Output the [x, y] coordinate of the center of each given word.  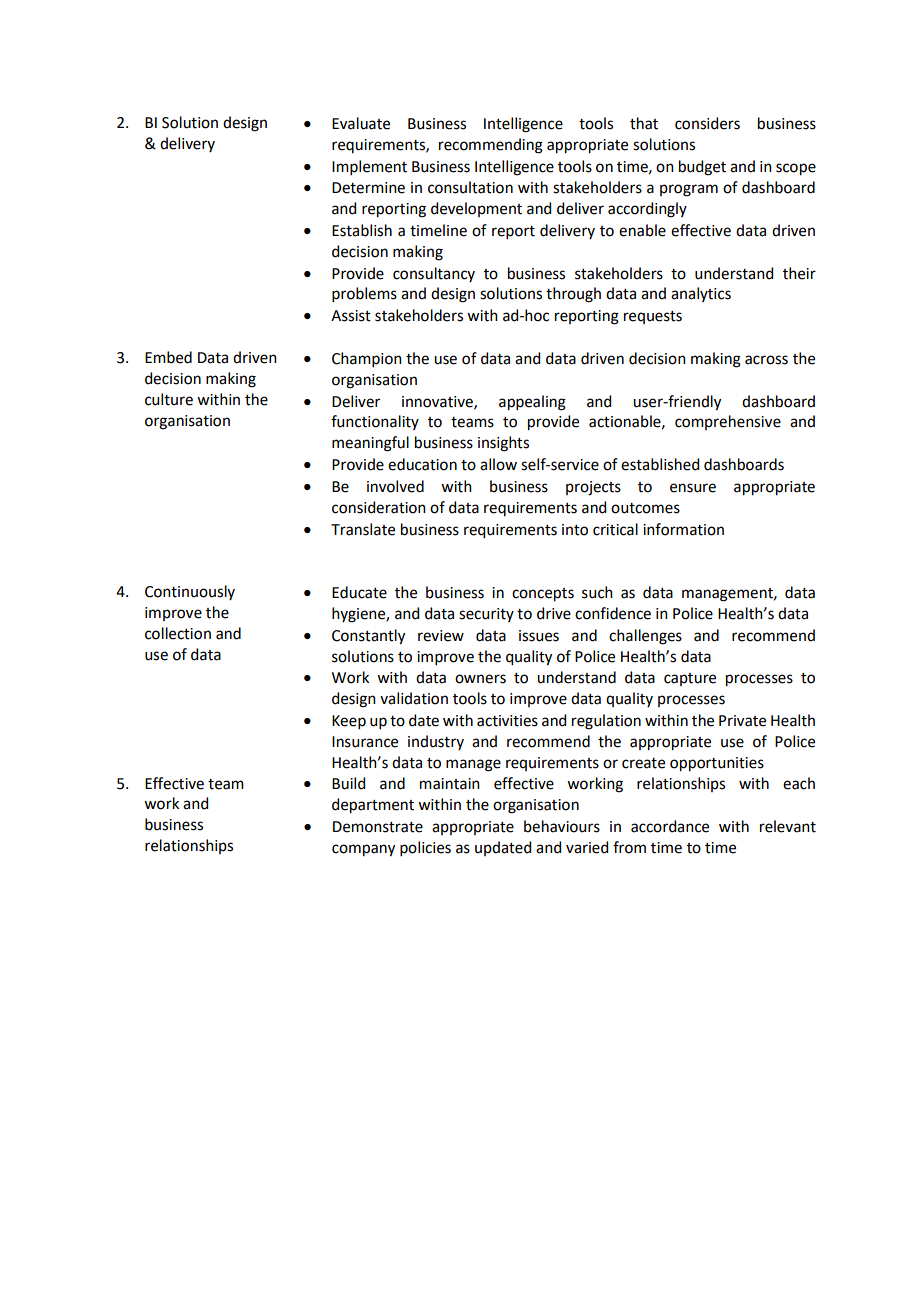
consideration [379, 507]
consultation [470, 187]
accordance [670, 826]
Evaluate [361, 123]
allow [498, 464]
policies [425, 848]
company [363, 850]
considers [707, 123]
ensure [693, 488]
